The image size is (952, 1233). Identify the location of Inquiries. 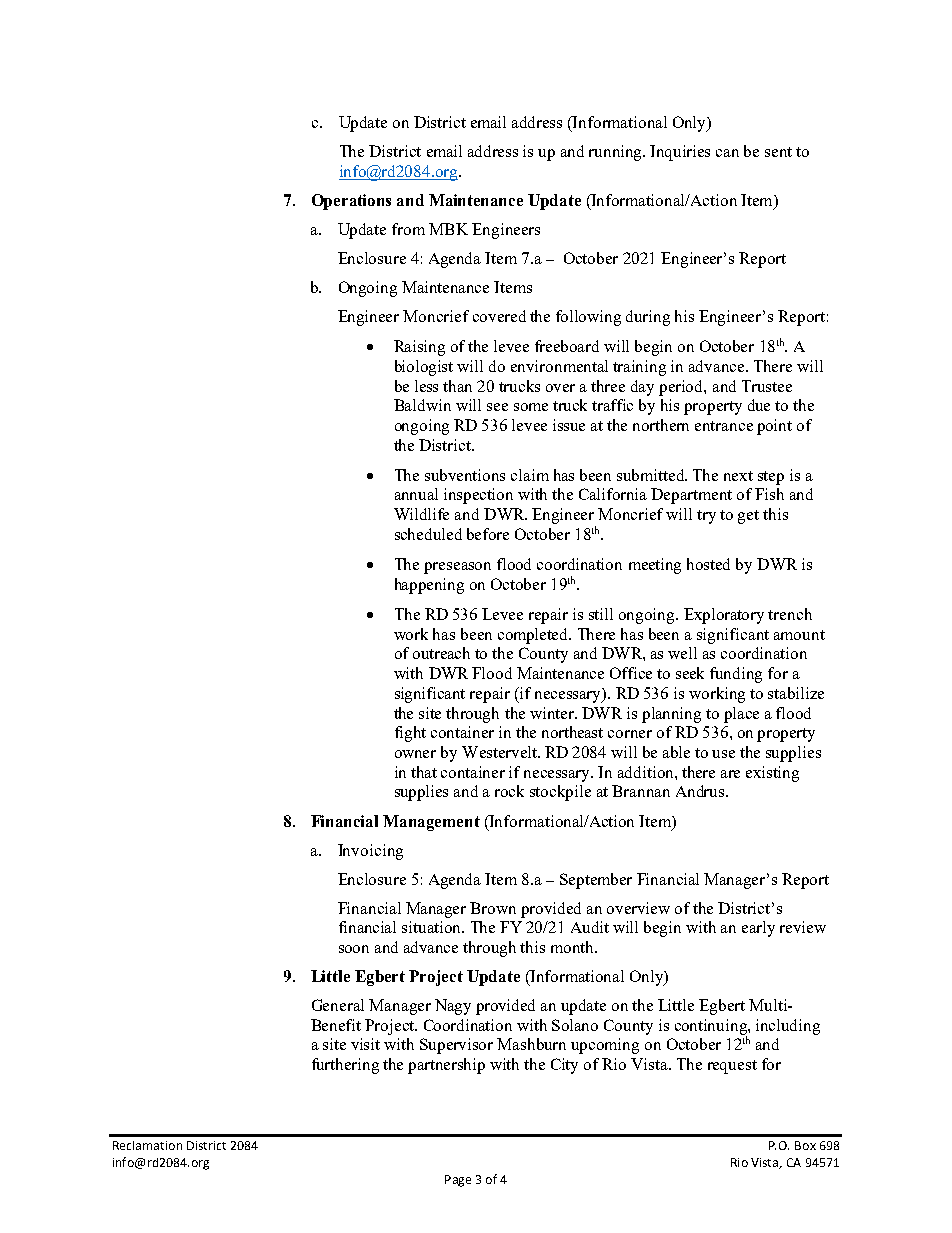
(680, 153).
